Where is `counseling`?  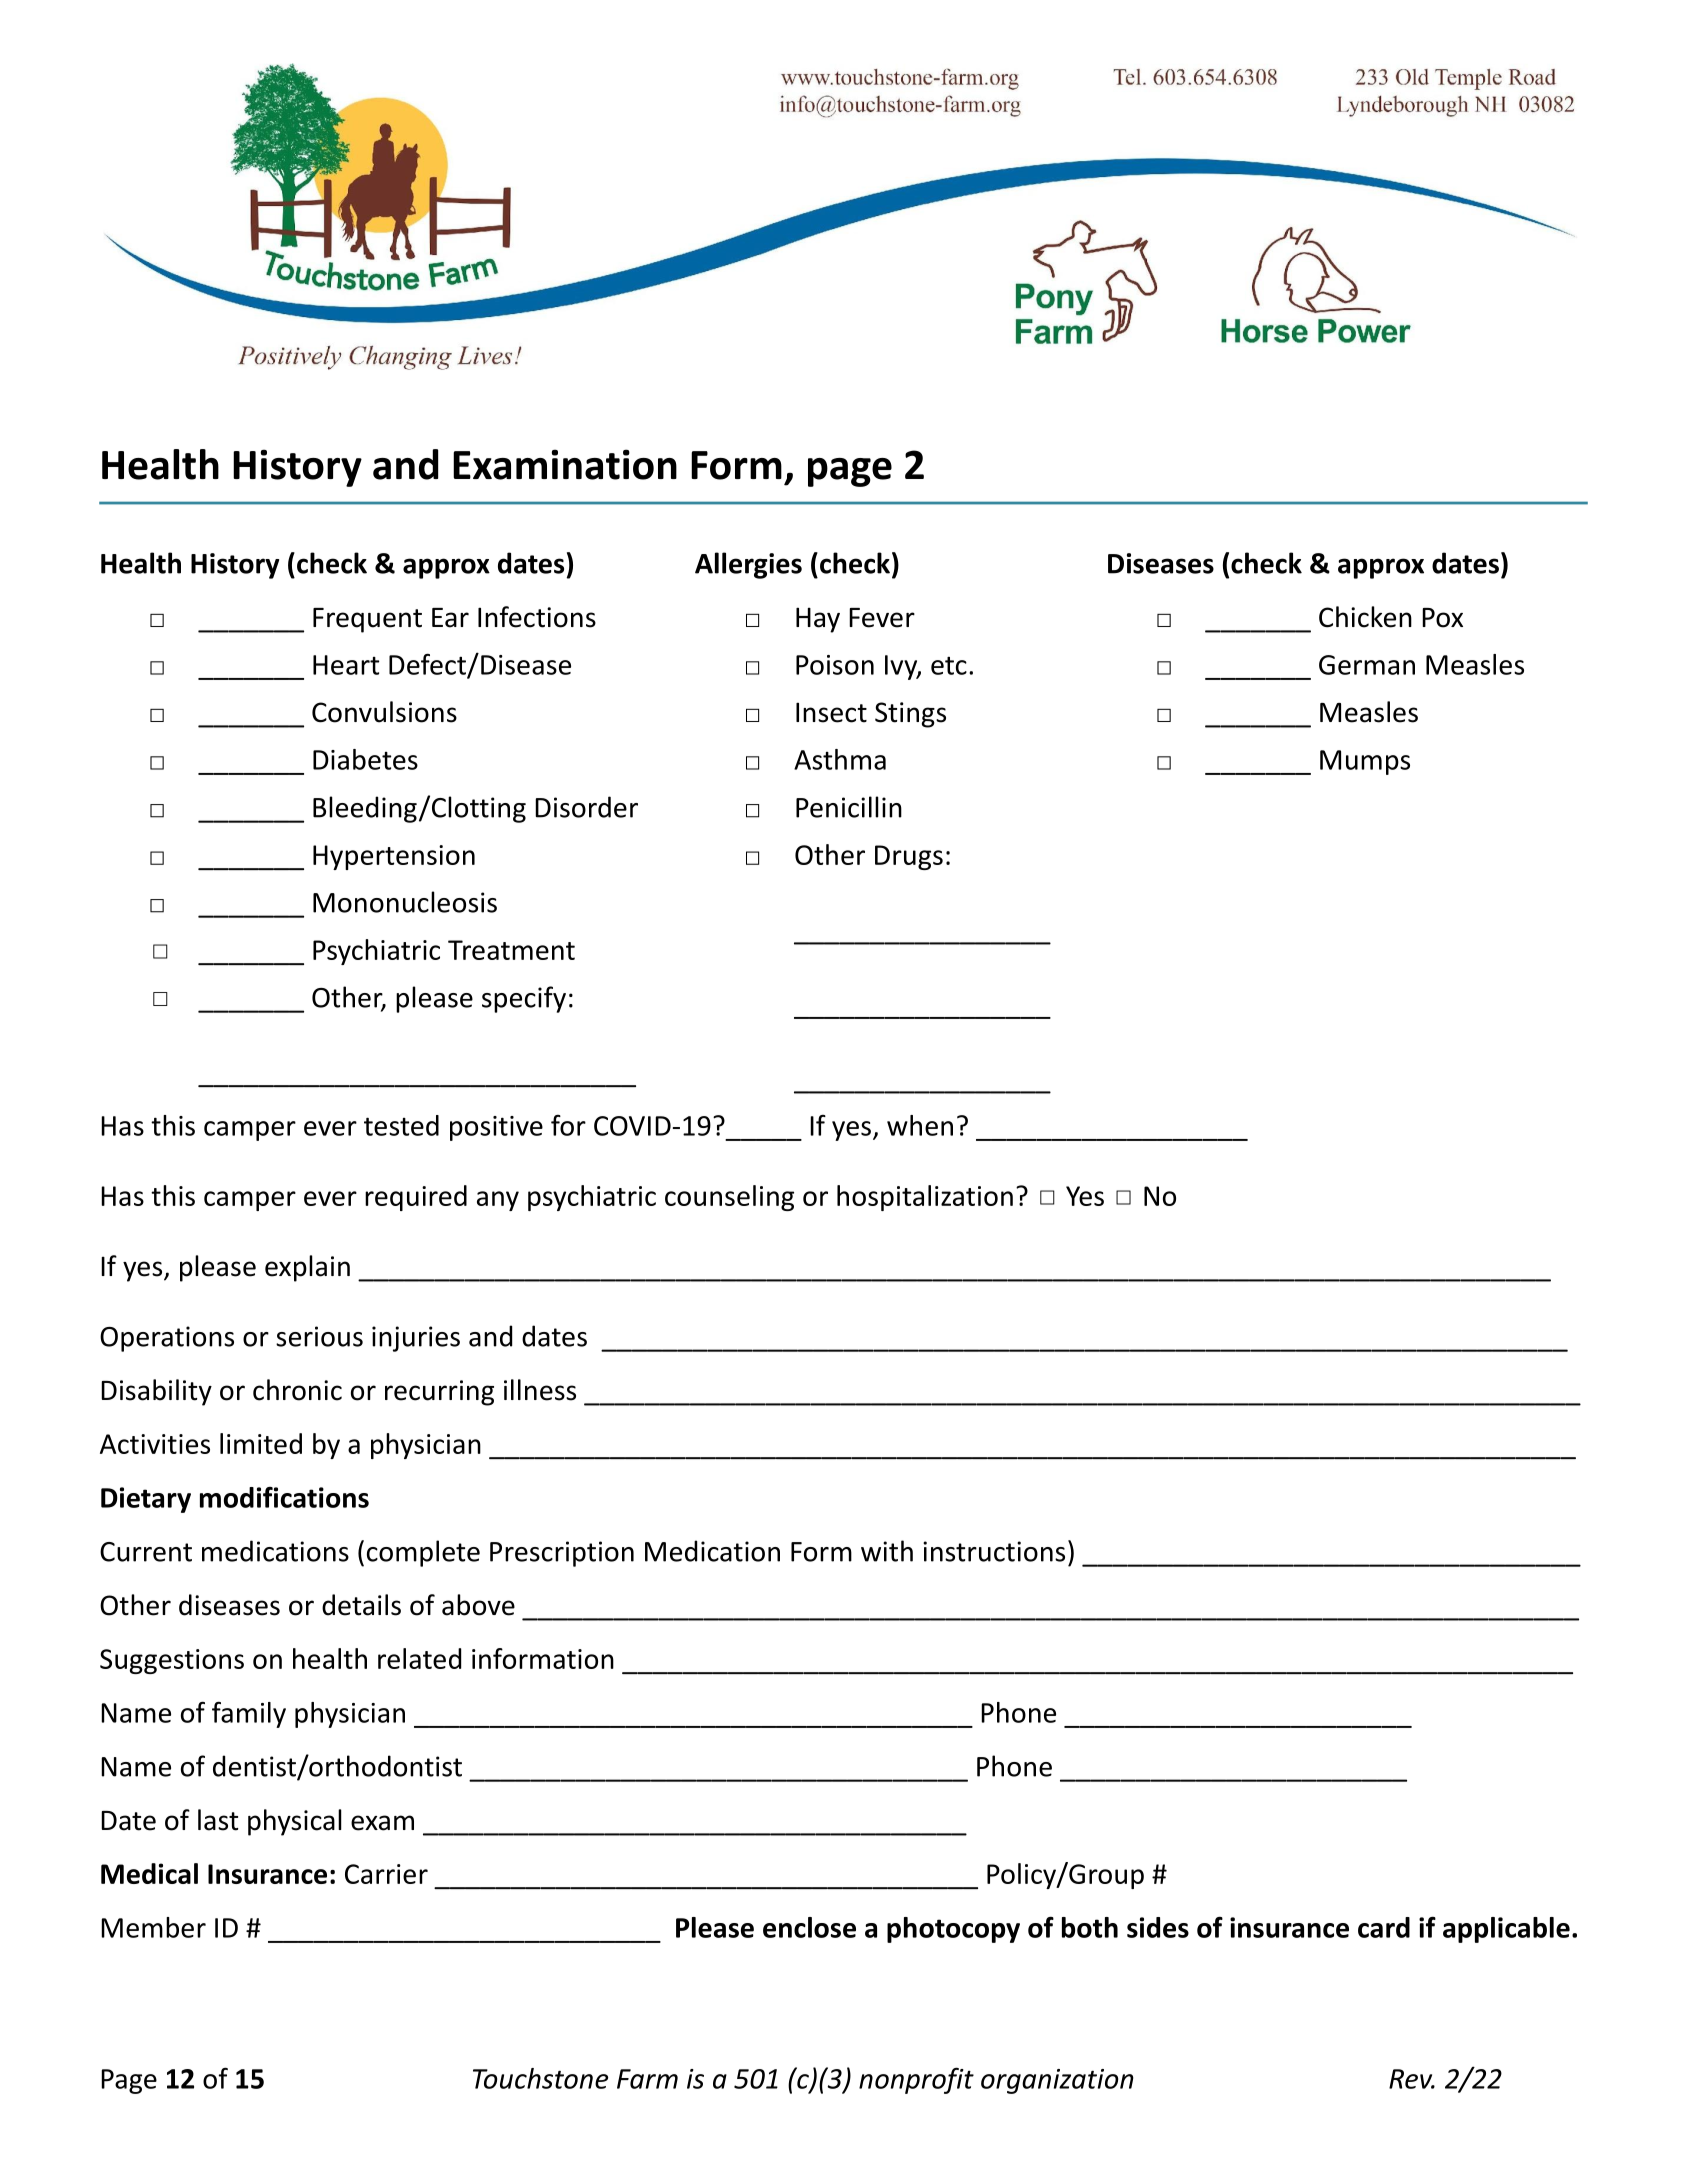 counseling is located at coordinates (729, 1198).
